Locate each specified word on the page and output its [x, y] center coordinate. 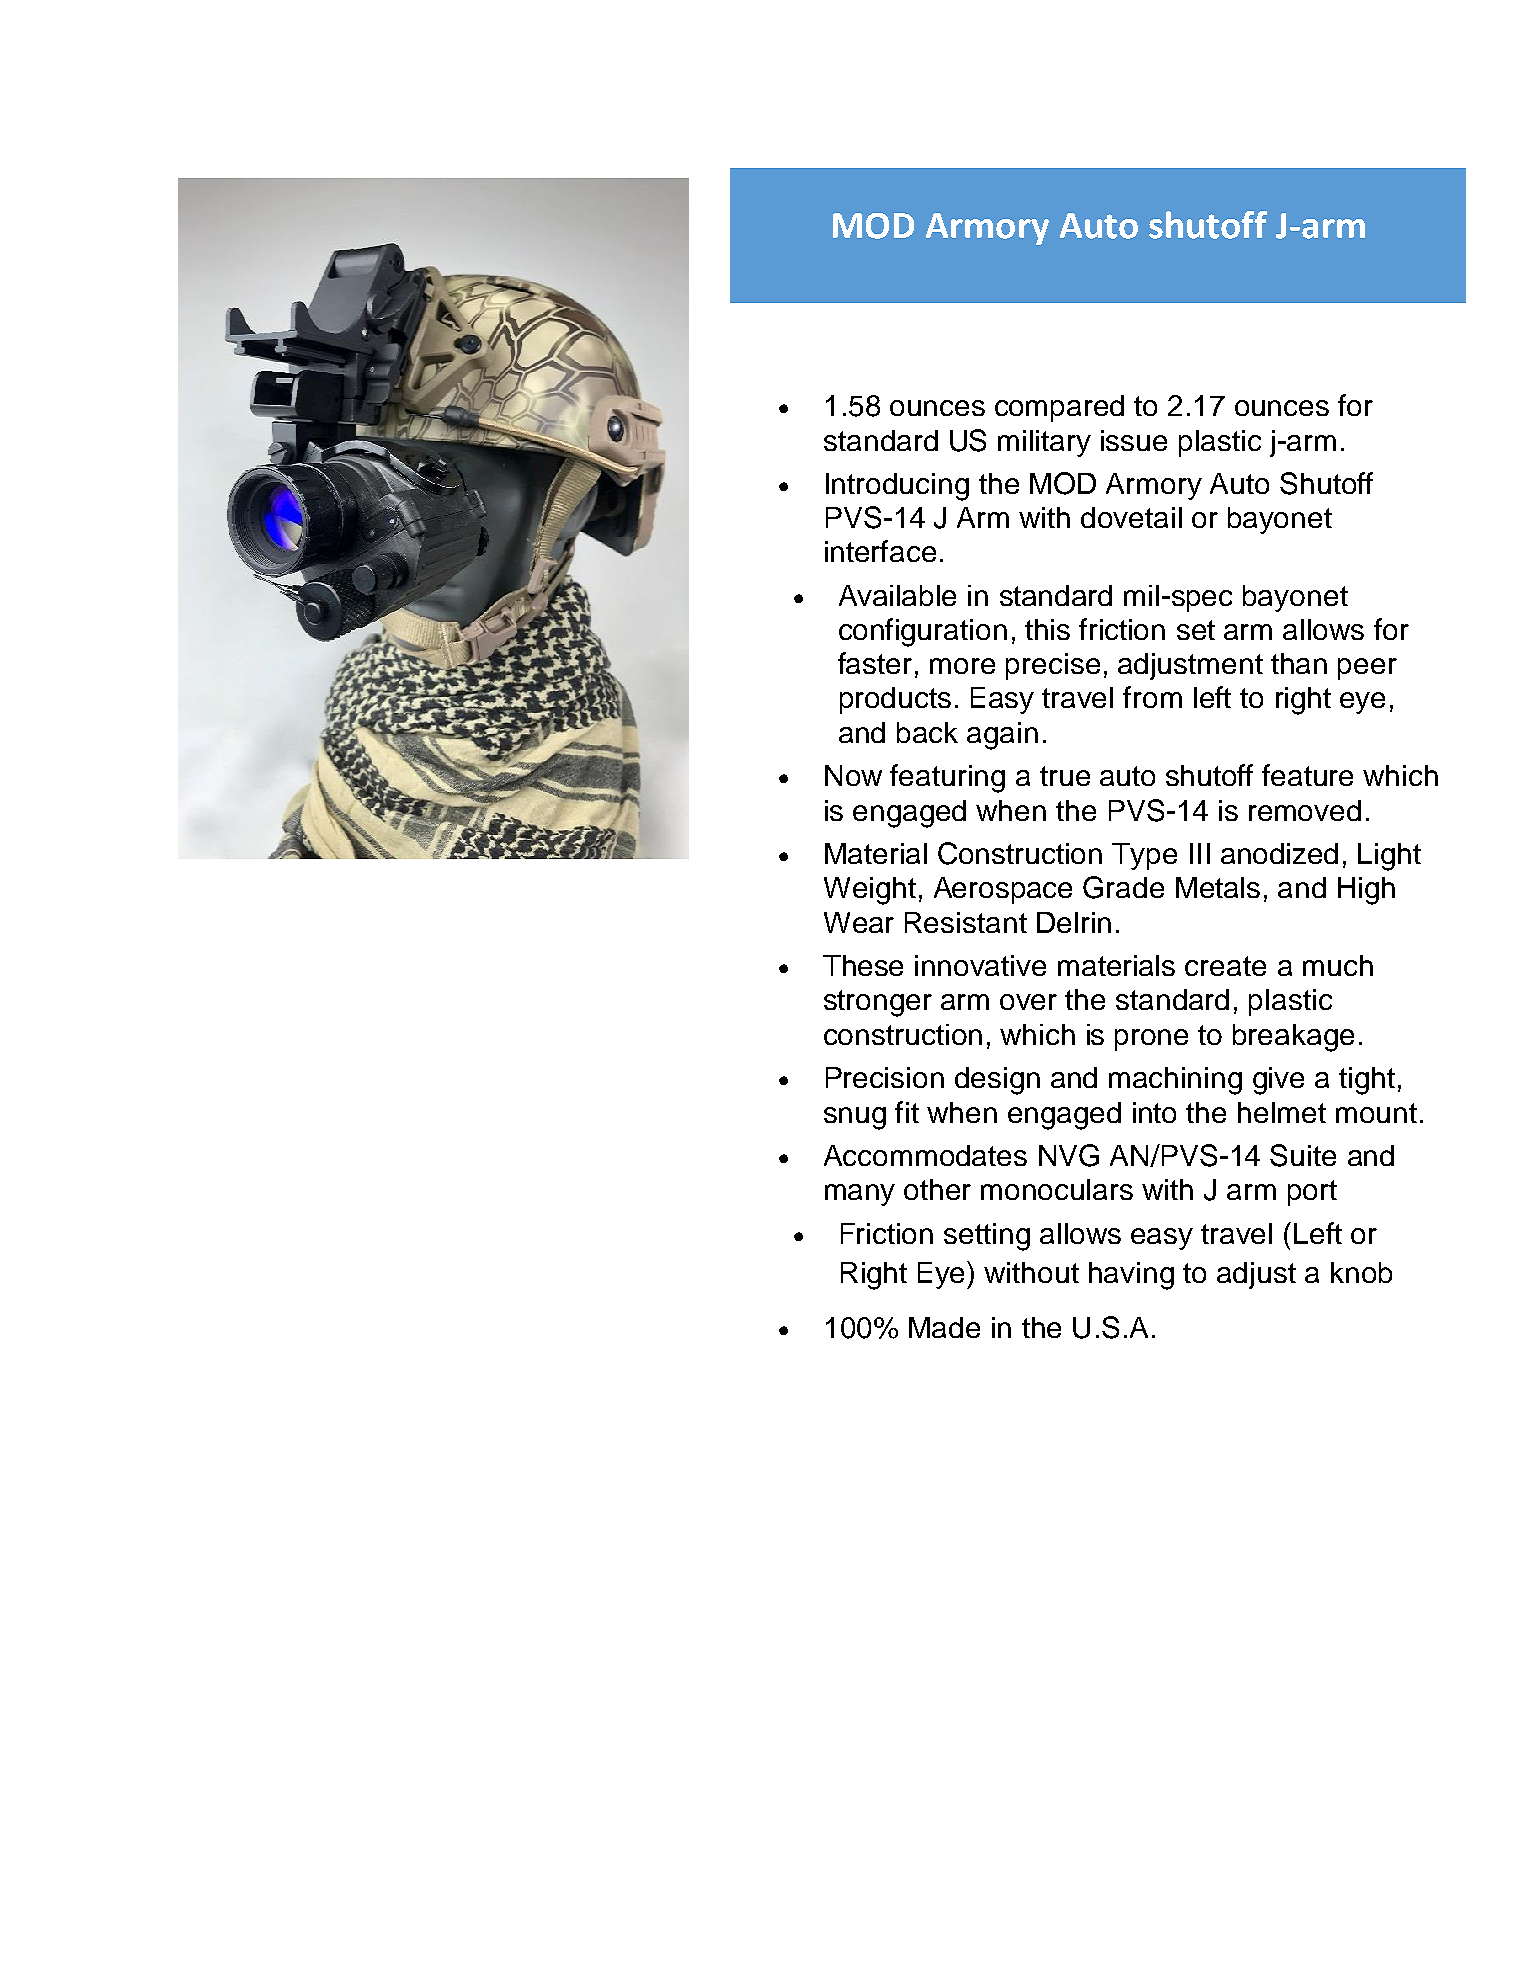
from [1152, 697]
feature [1307, 775]
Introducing [897, 487]
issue [1134, 440]
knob [1361, 1272]
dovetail [1131, 517]
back [927, 732]
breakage [1293, 1038]
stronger [878, 1003]
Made [944, 1327]
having [1131, 1276]
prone [1151, 1040]
